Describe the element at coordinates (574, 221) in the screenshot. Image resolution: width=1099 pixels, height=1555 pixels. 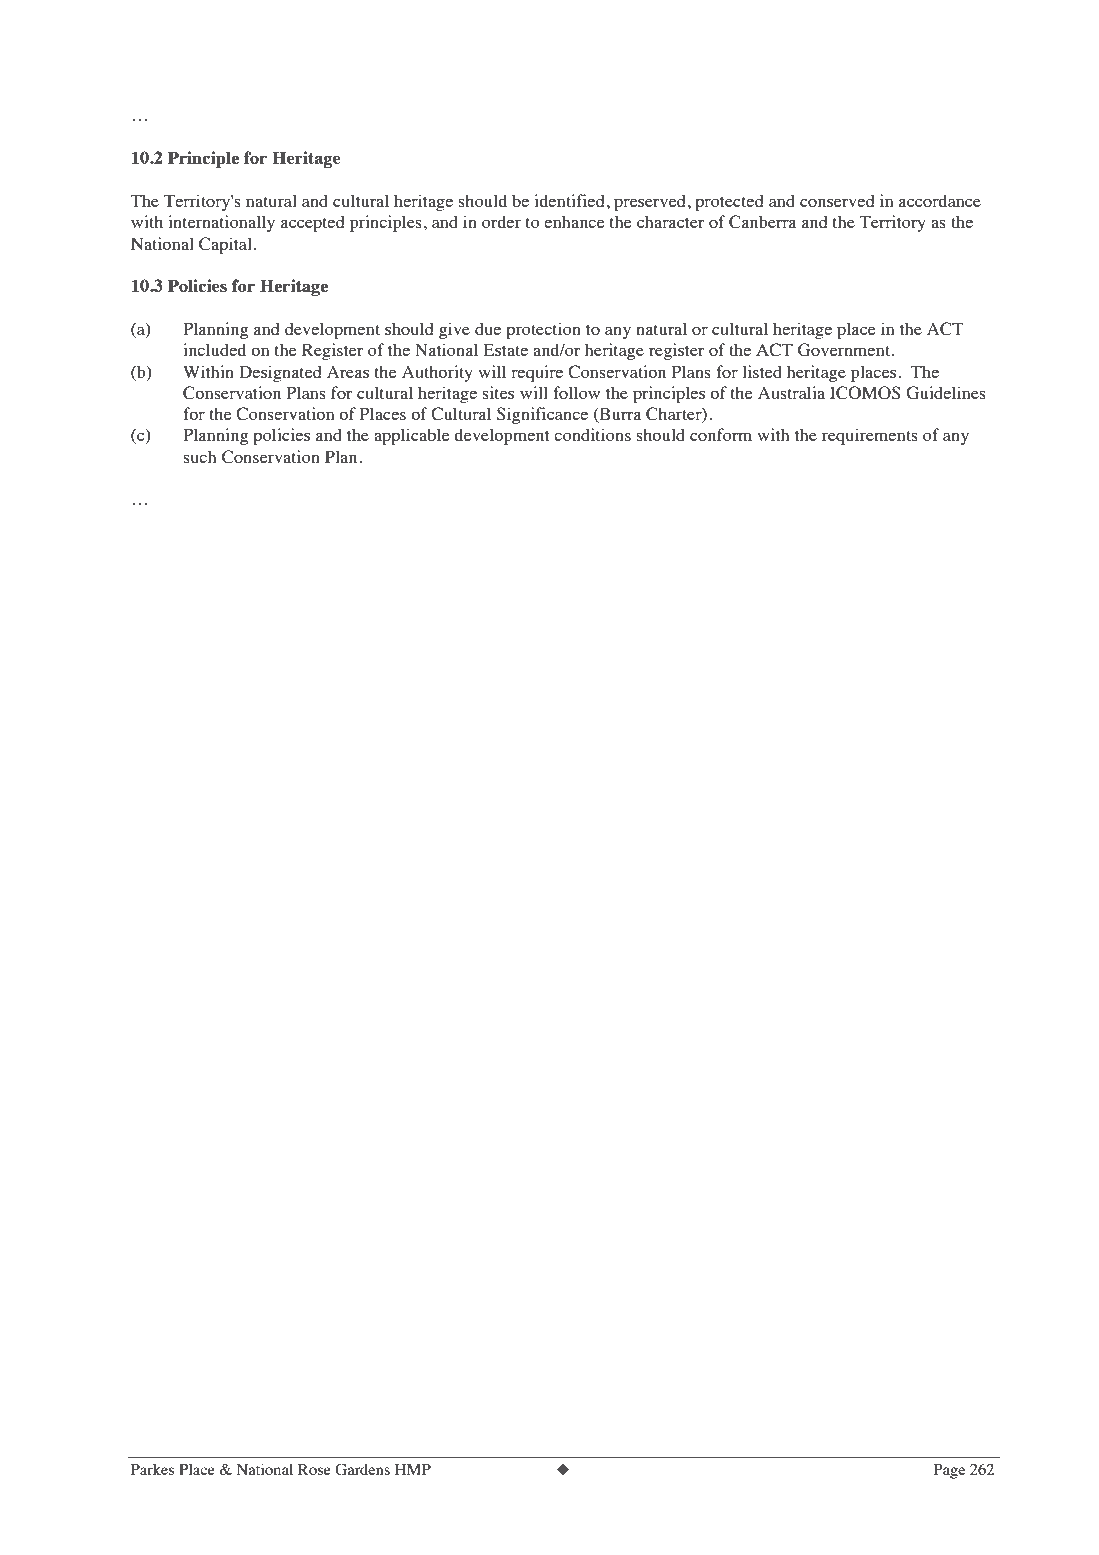
I see `enhance` at that location.
